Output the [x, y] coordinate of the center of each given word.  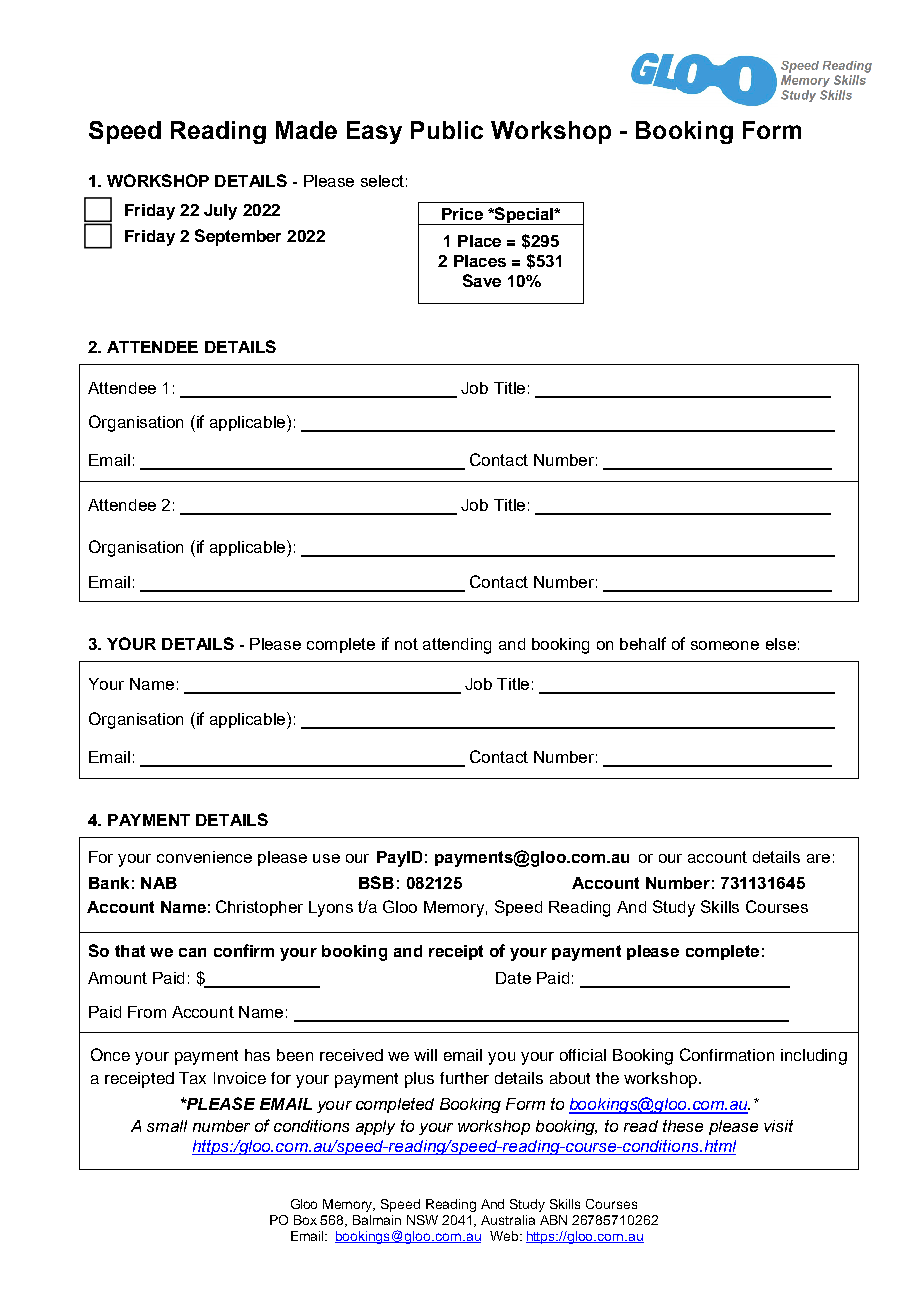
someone [725, 645]
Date [513, 978]
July [220, 212]
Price [462, 214]
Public [447, 130]
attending [457, 646]
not [406, 644]
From [147, 1012]
